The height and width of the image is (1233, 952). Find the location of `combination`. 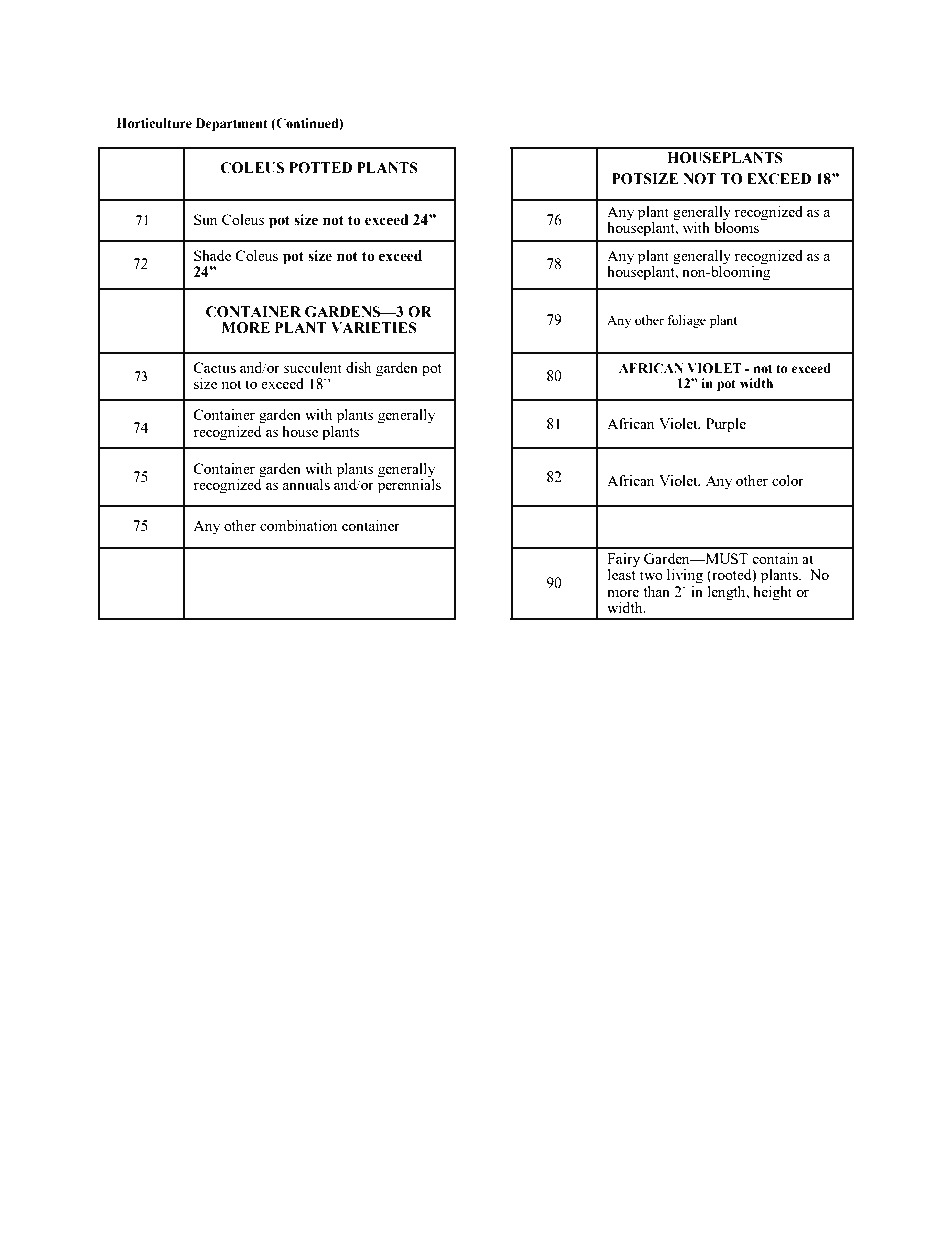

combination is located at coordinates (298, 525).
